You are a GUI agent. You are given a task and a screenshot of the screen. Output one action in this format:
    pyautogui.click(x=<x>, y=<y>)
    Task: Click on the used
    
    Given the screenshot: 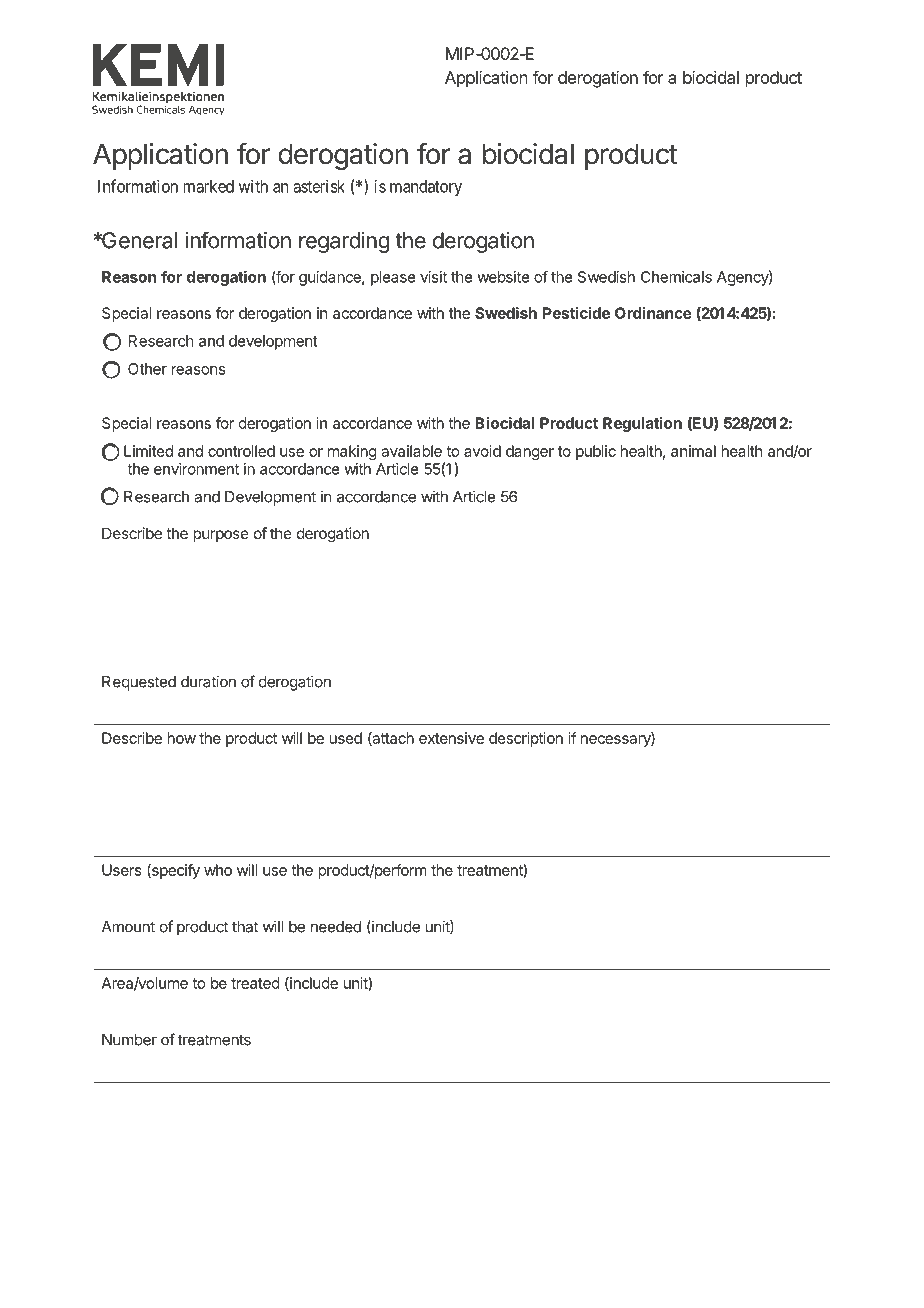 What is the action you would take?
    pyautogui.click(x=345, y=738)
